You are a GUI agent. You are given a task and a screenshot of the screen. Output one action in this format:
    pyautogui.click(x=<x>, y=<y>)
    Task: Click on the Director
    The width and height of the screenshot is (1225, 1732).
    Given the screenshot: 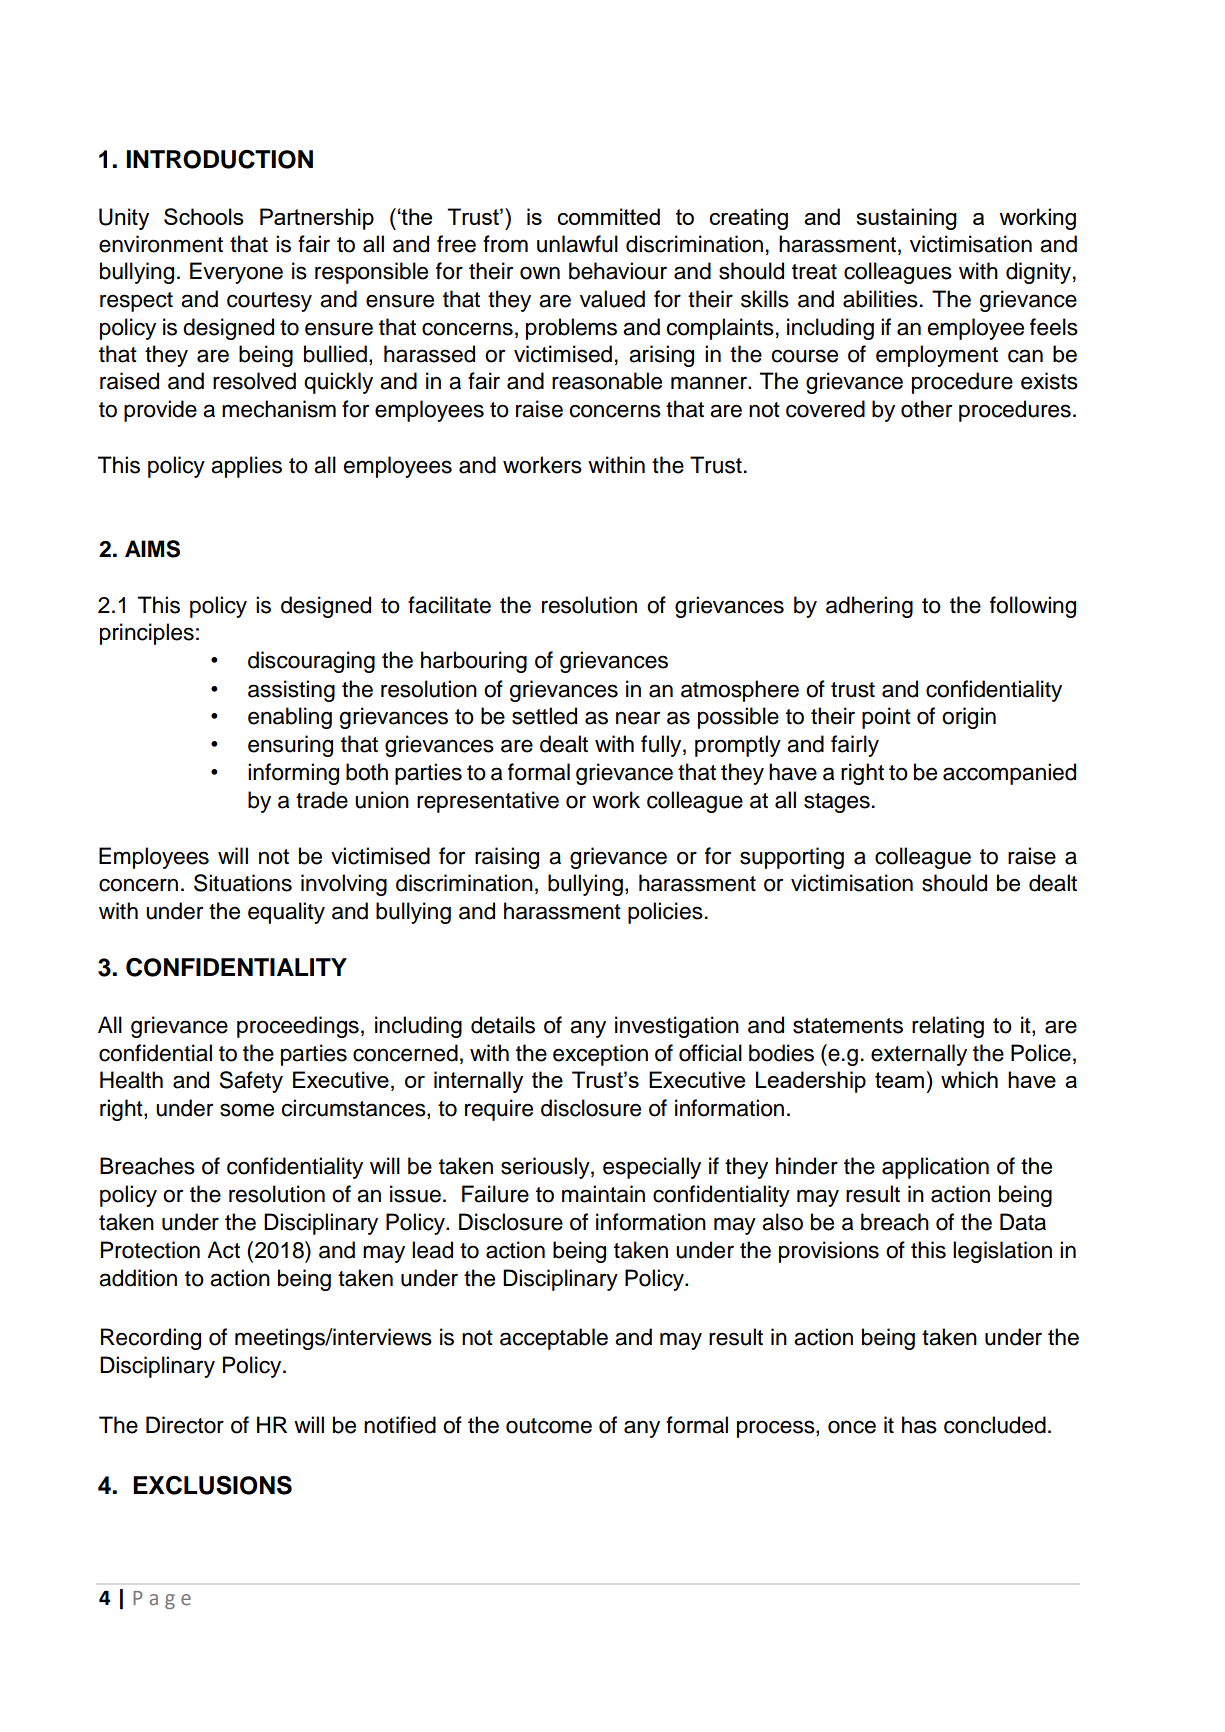 What is the action you would take?
    pyautogui.click(x=185, y=1425)
